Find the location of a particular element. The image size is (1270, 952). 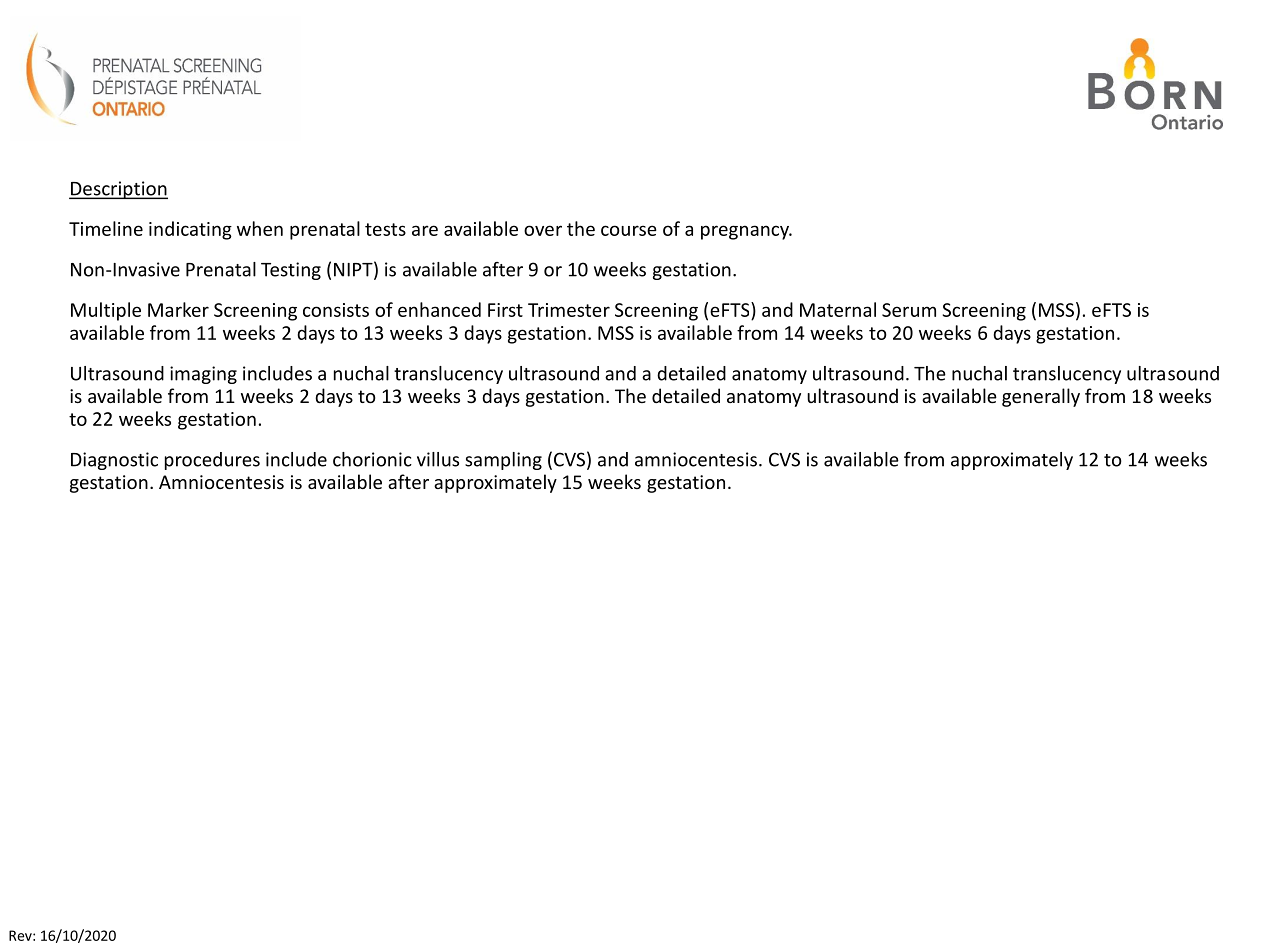

procedures is located at coordinates (212, 461).
